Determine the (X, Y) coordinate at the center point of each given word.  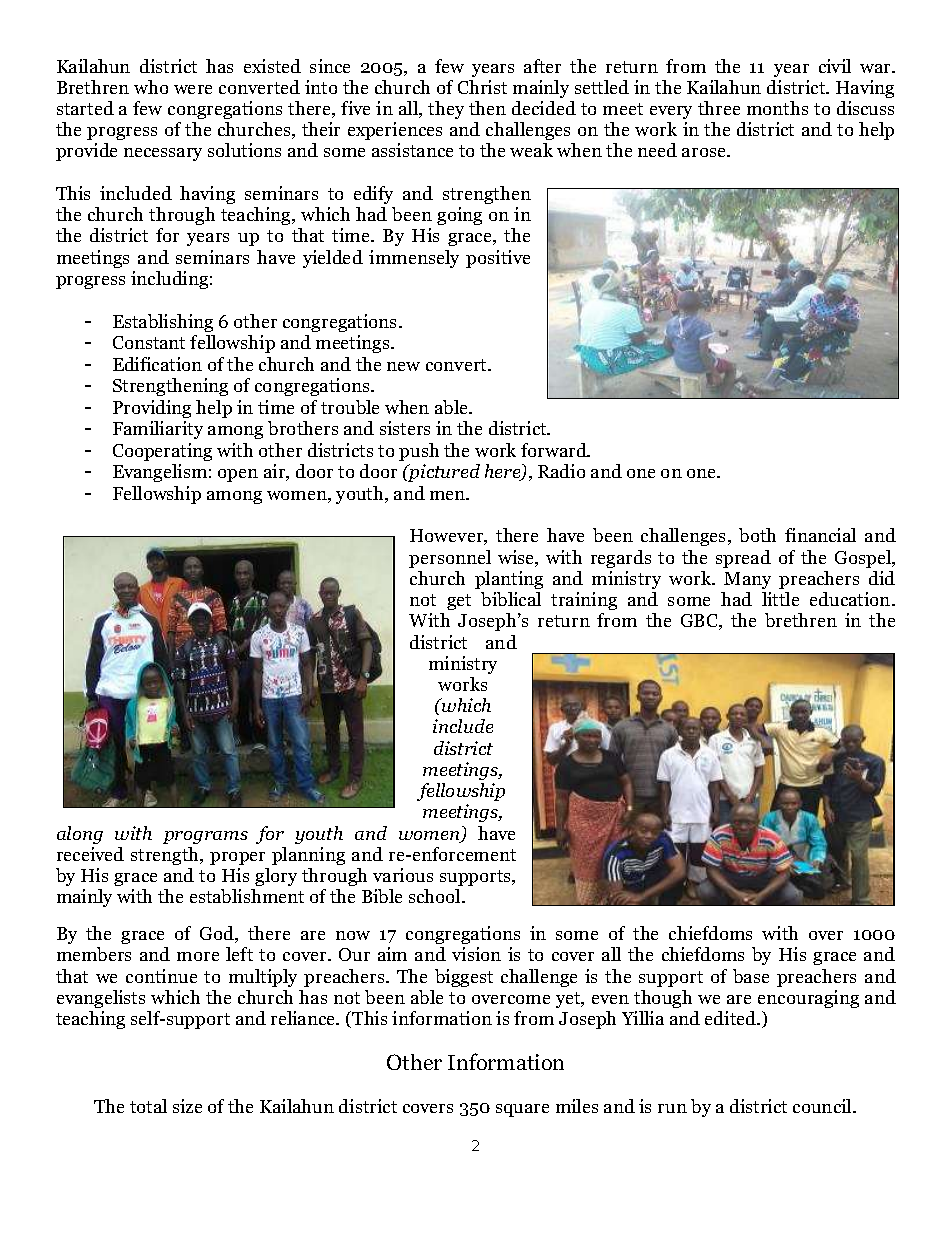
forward (555, 450)
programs (205, 837)
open (238, 475)
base (751, 976)
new (403, 366)
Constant (149, 342)
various (403, 875)
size (187, 1106)
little (780, 599)
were (193, 89)
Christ (482, 87)
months (777, 108)
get (459, 602)
